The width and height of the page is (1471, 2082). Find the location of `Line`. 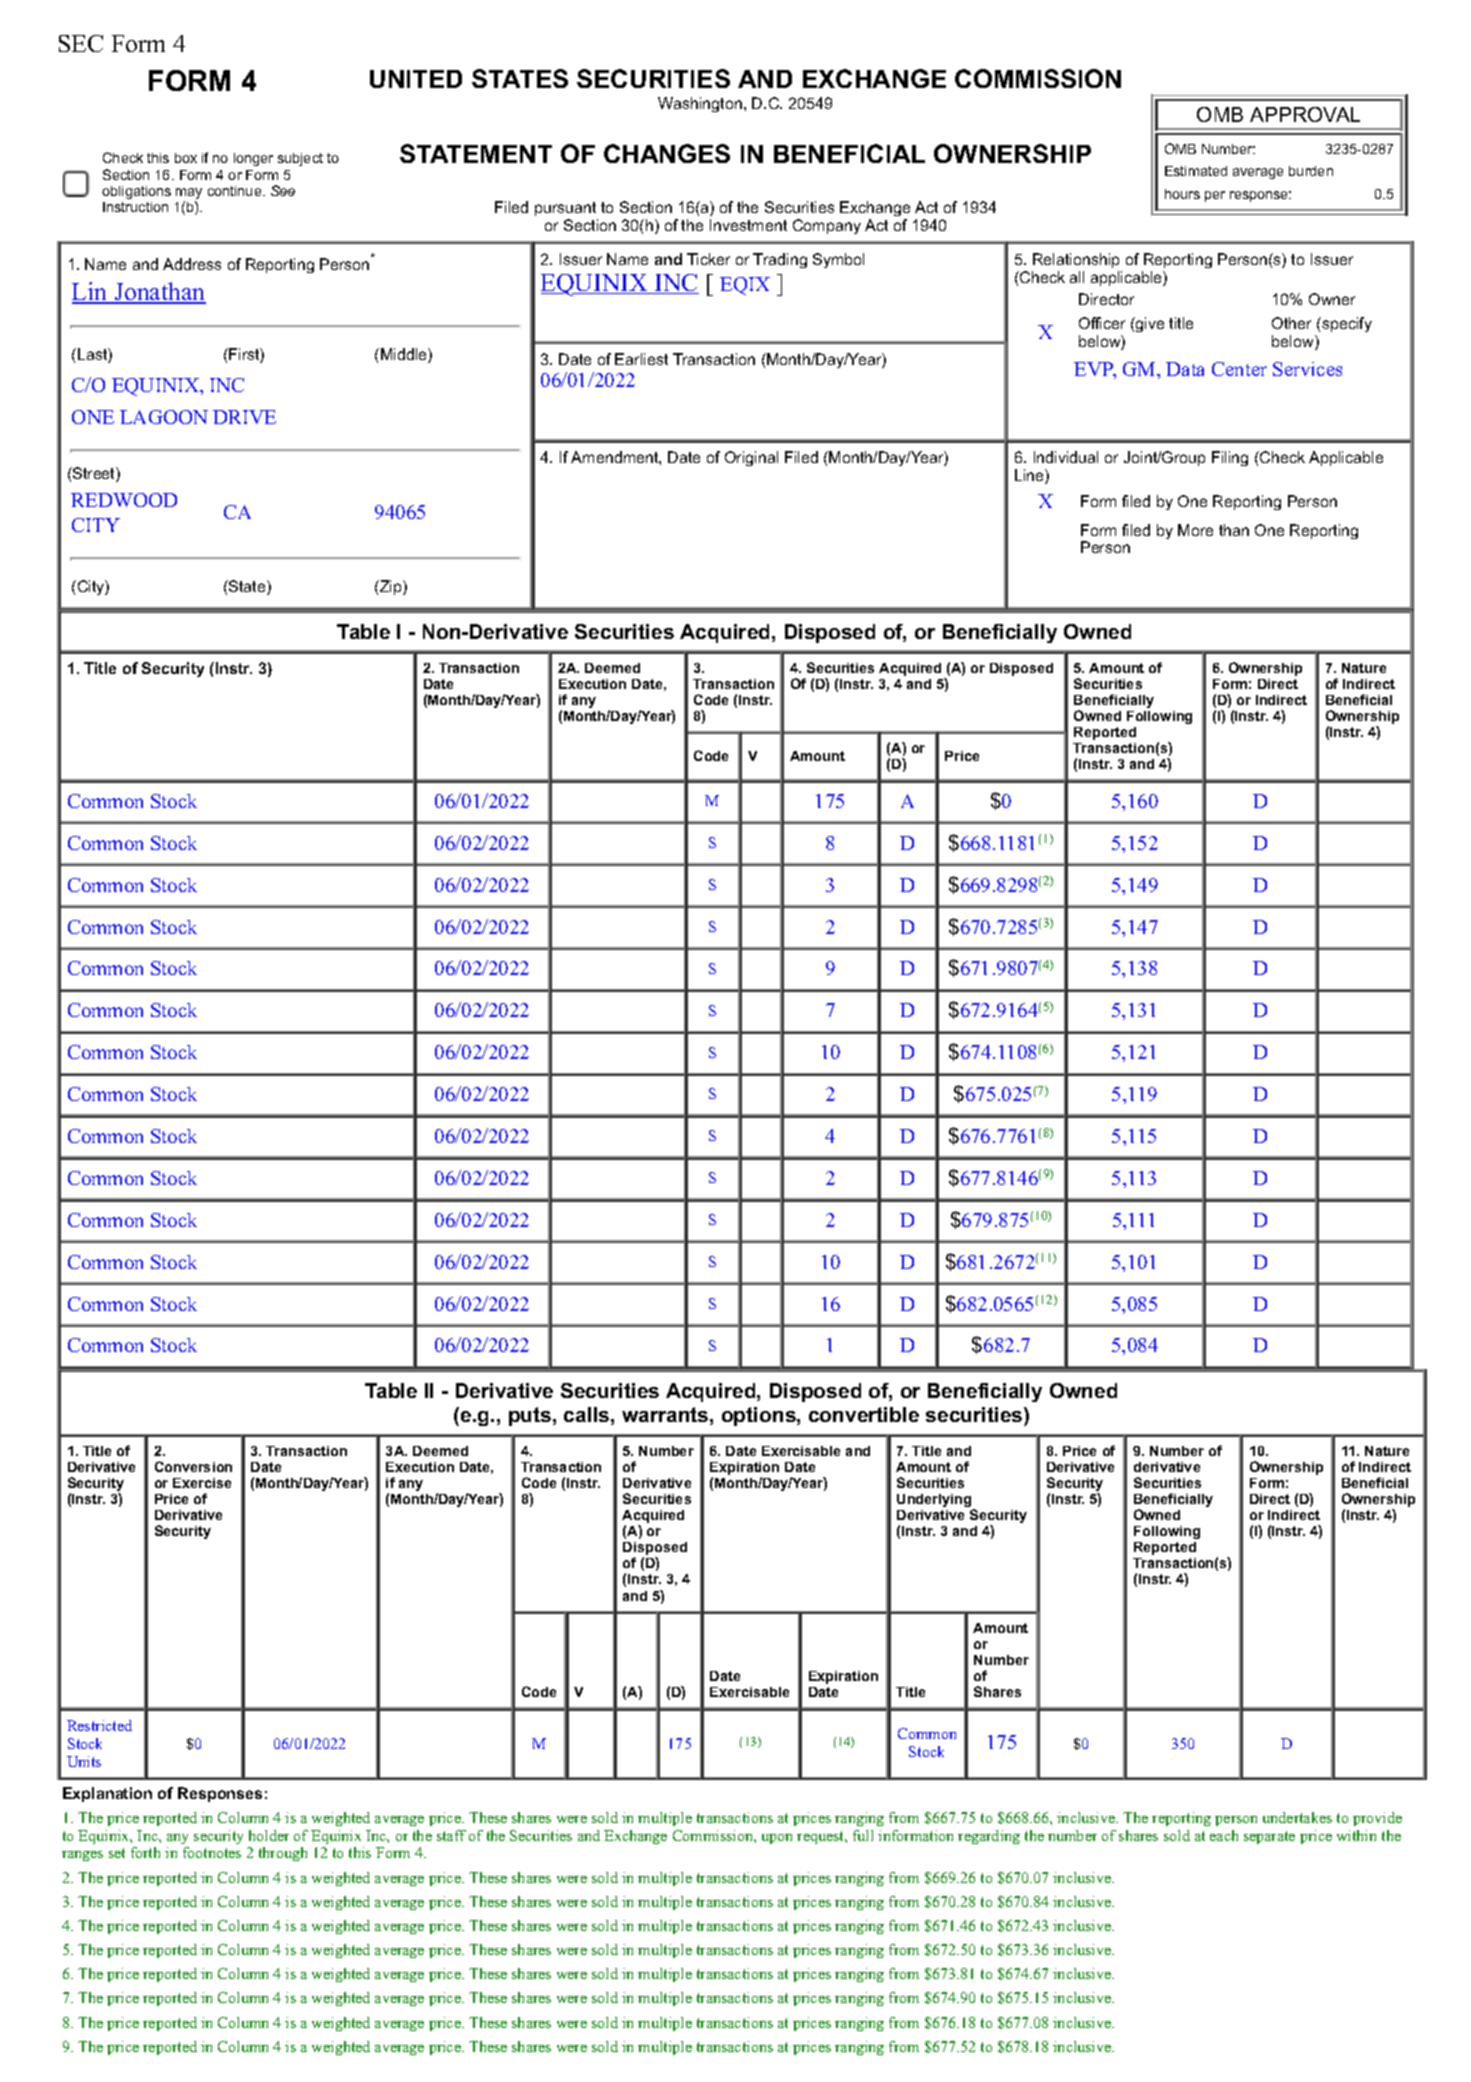

Line is located at coordinates (1030, 476).
